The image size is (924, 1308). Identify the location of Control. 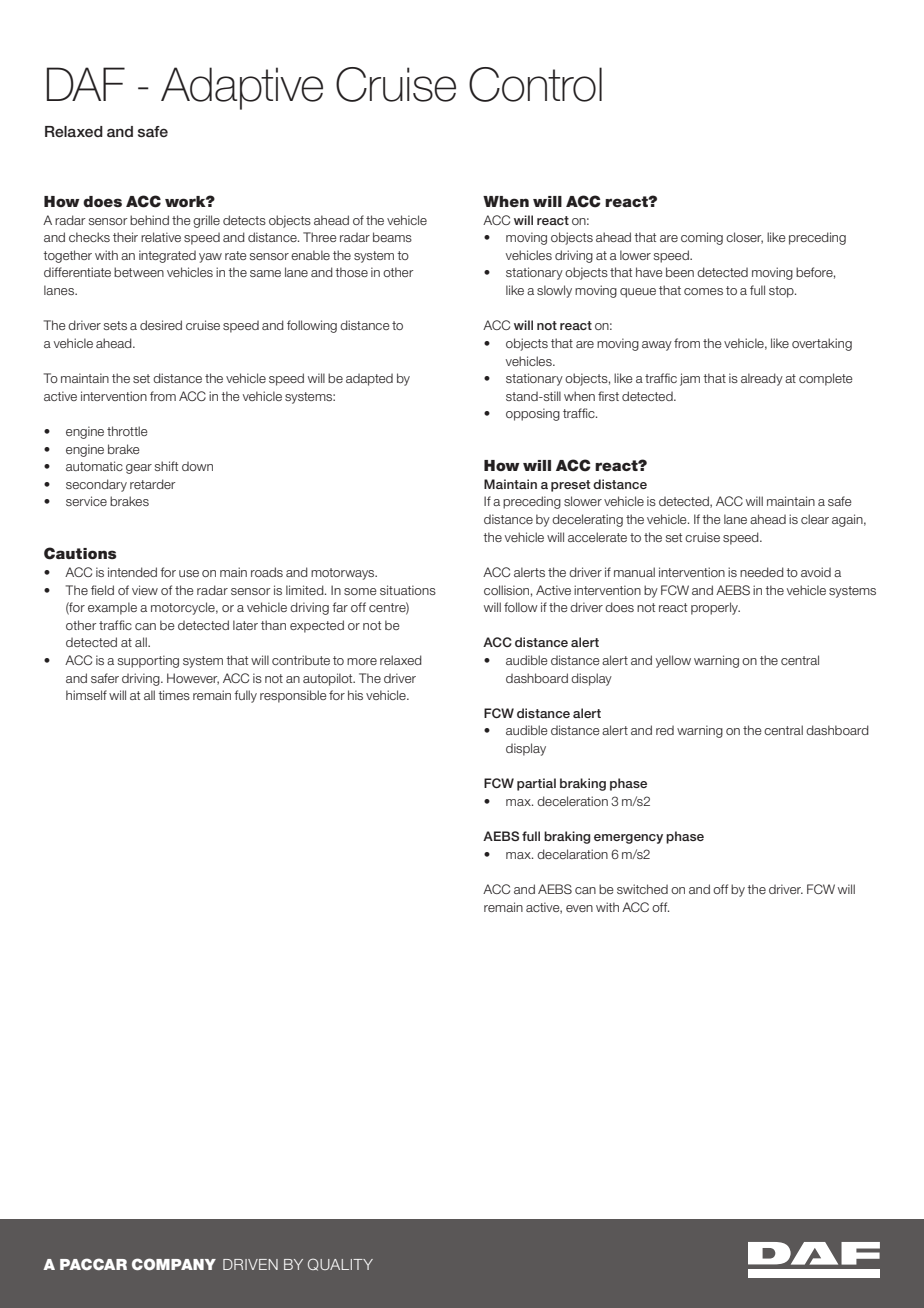
(535, 84).
